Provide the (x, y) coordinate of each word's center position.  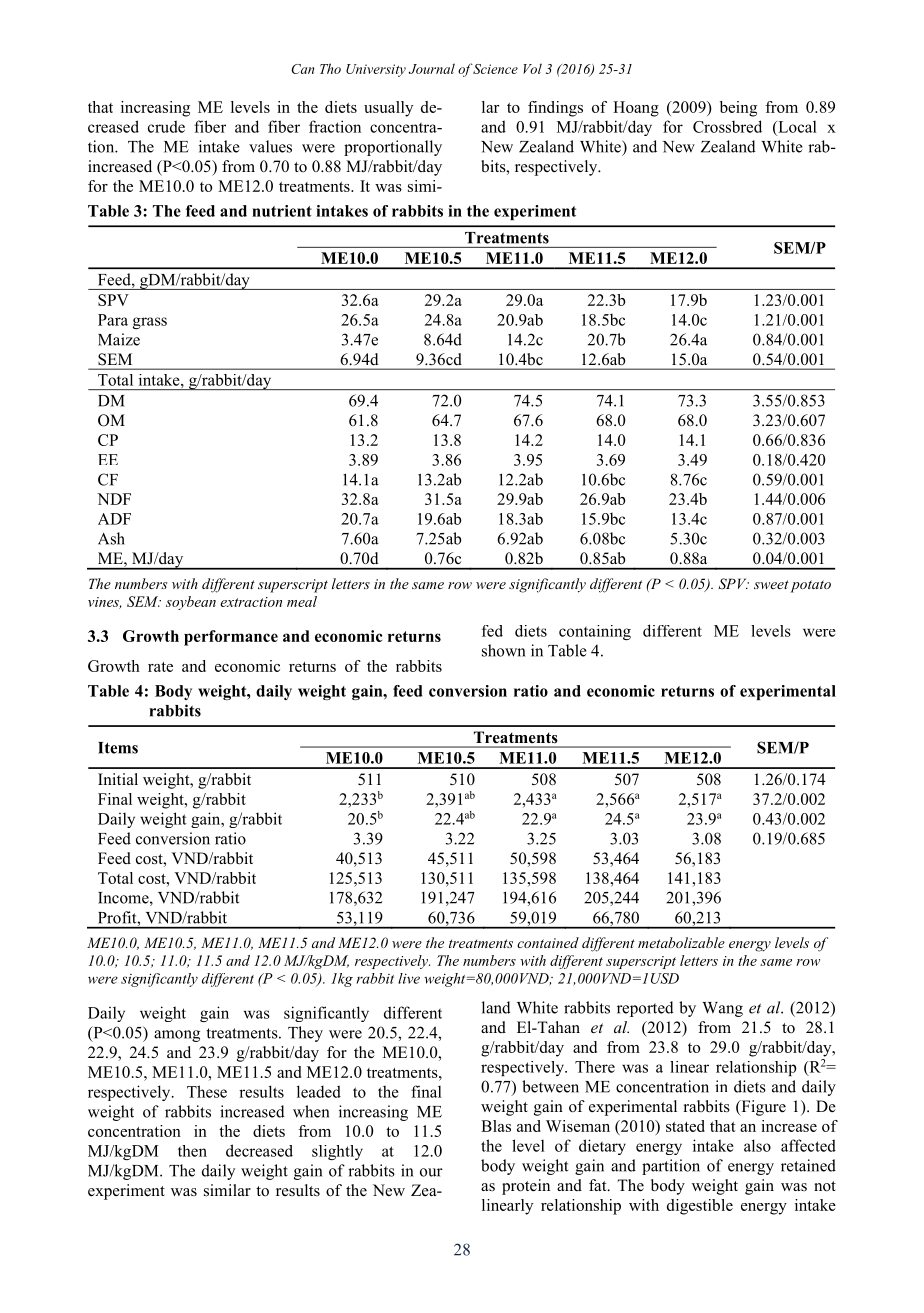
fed (492, 631)
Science (495, 69)
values (270, 146)
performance (231, 638)
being (738, 109)
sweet (771, 584)
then (192, 1151)
